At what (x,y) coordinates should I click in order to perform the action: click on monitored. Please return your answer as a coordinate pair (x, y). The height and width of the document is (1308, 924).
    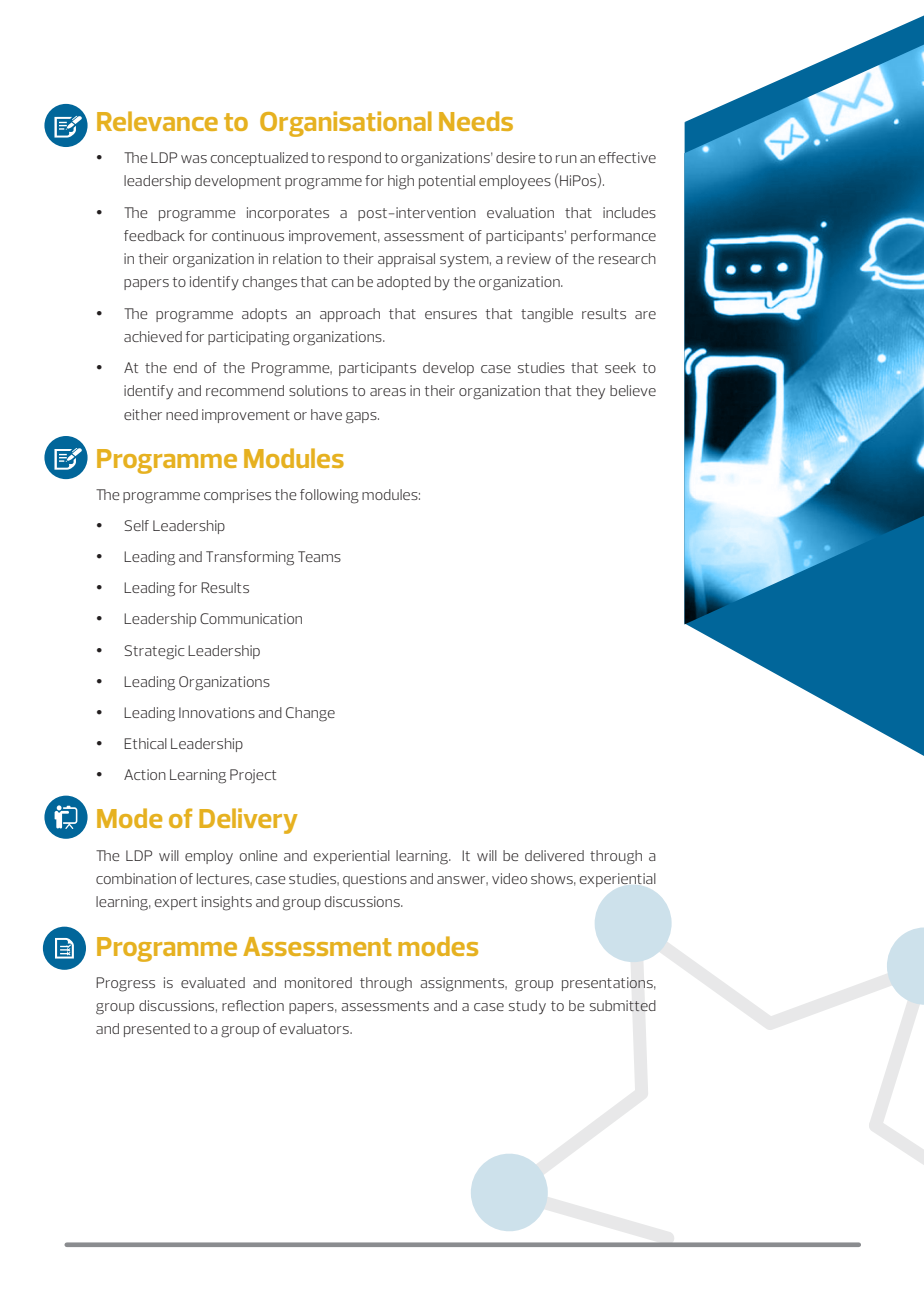
    Looking at the image, I should click on (318, 982).
